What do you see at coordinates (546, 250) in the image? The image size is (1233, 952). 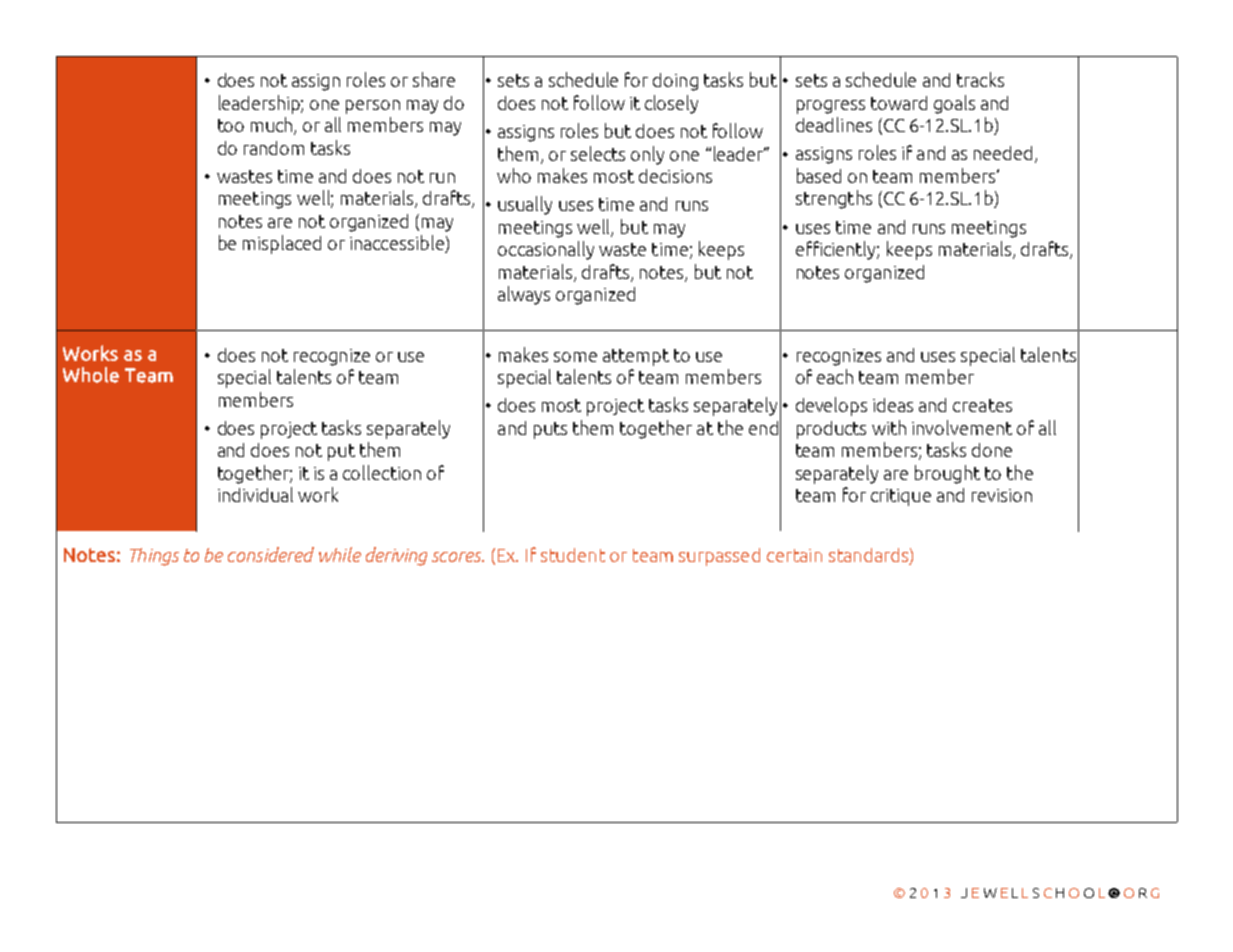 I see `occasionally` at bounding box center [546, 250].
